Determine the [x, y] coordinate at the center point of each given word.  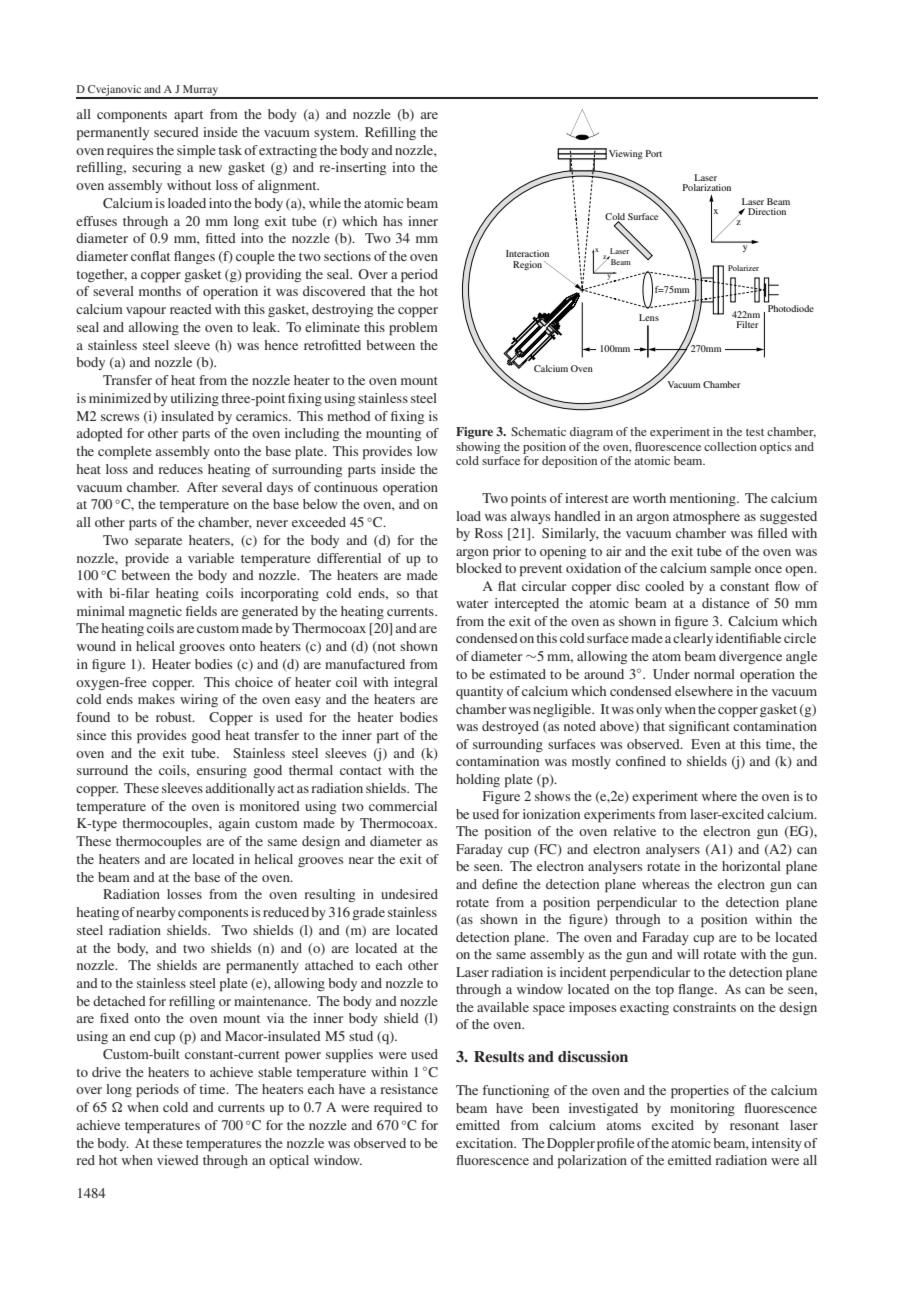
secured [176, 132]
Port [654, 153]
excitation [486, 1143]
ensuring [222, 771]
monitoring [702, 1109]
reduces [181, 469]
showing [478, 448]
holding [478, 780]
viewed [178, 1160]
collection [730, 446]
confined [641, 761]
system [336, 134]
